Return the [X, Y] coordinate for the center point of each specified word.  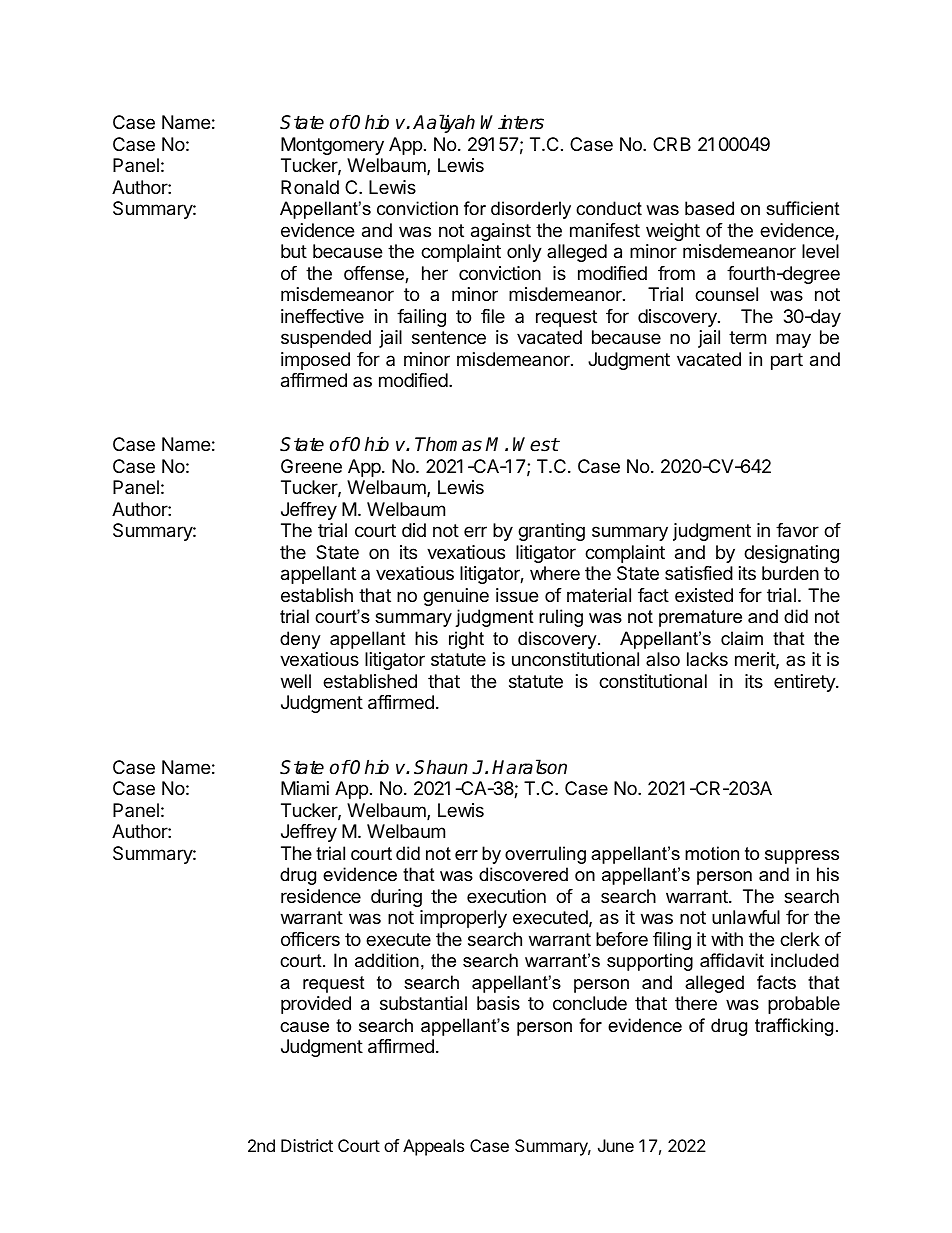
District [307, 1145]
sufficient [803, 208]
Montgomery [332, 146]
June [616, 1145]
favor [797, 530]
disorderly [531, 210]
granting [551, 532]
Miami [305, 788]
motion [712, 853]
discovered [523, 874]
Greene [311, 466]
